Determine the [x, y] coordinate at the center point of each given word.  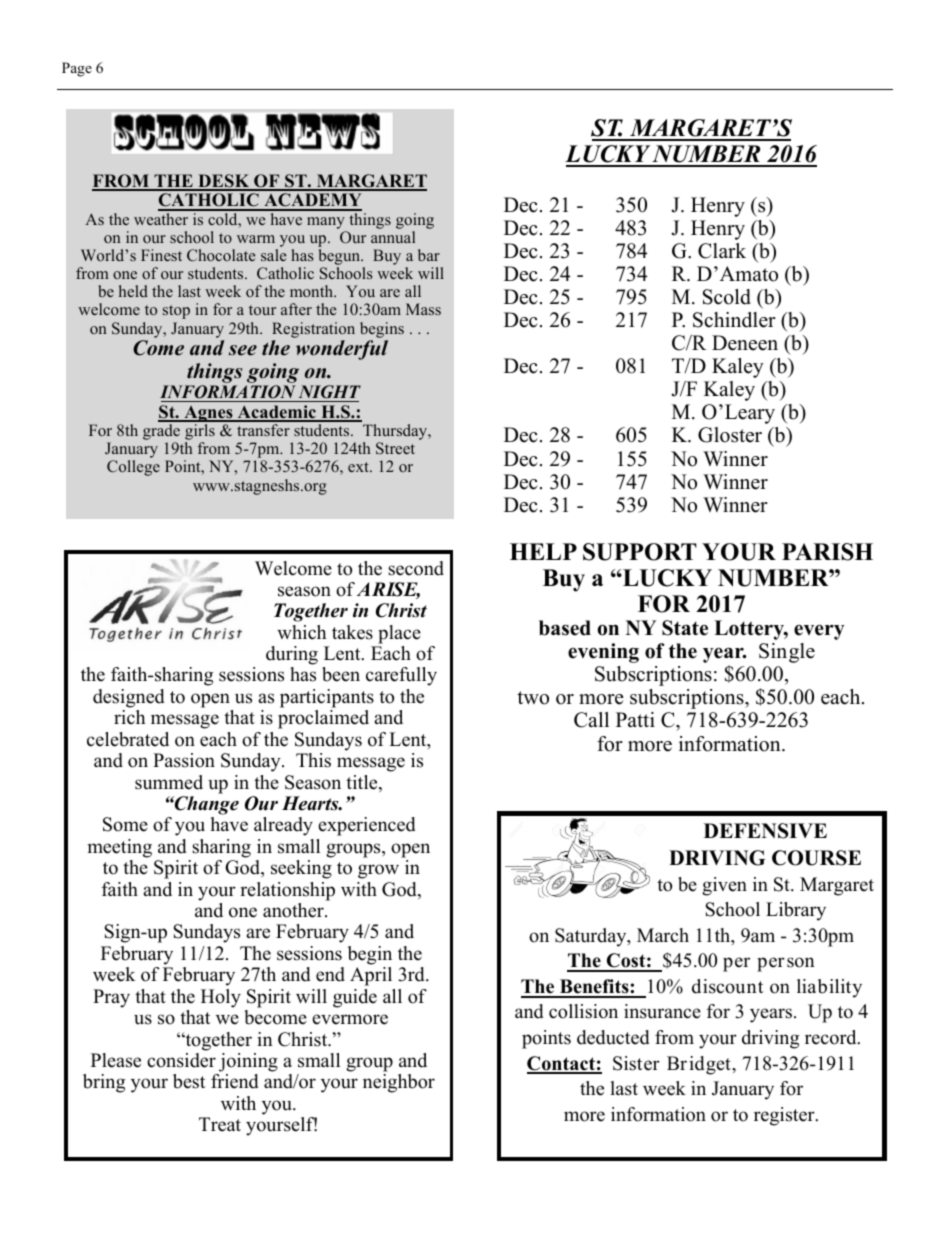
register [785, 1116]
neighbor [399, 1083]
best [189, 1081]
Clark [722, 251]
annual [393, 237]
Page [77, 69]
